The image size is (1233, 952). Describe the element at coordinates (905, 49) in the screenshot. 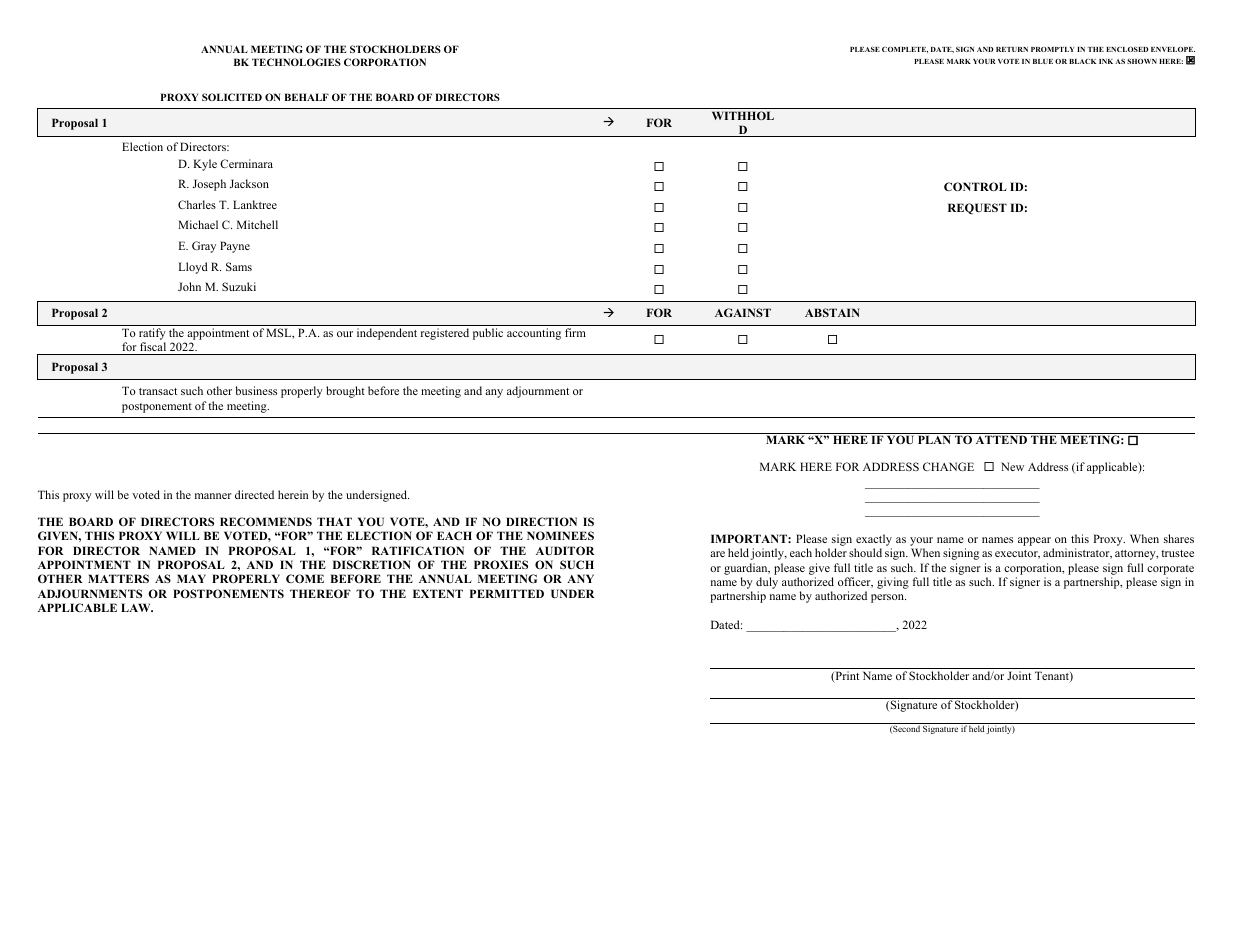

I see `COMPLETE` at that location.
